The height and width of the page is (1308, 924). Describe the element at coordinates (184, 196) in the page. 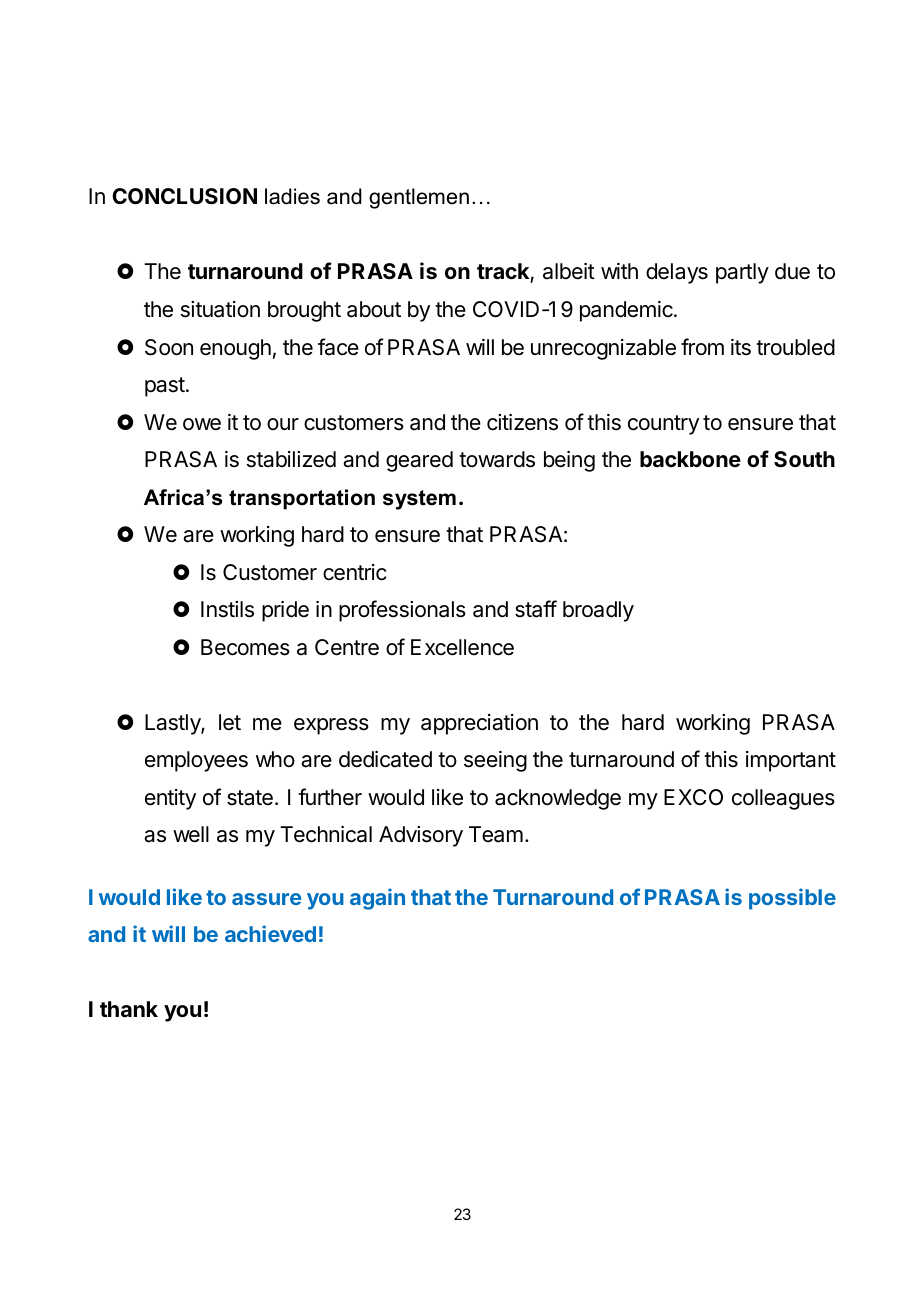

I see `CONCLUSION` at that location.
